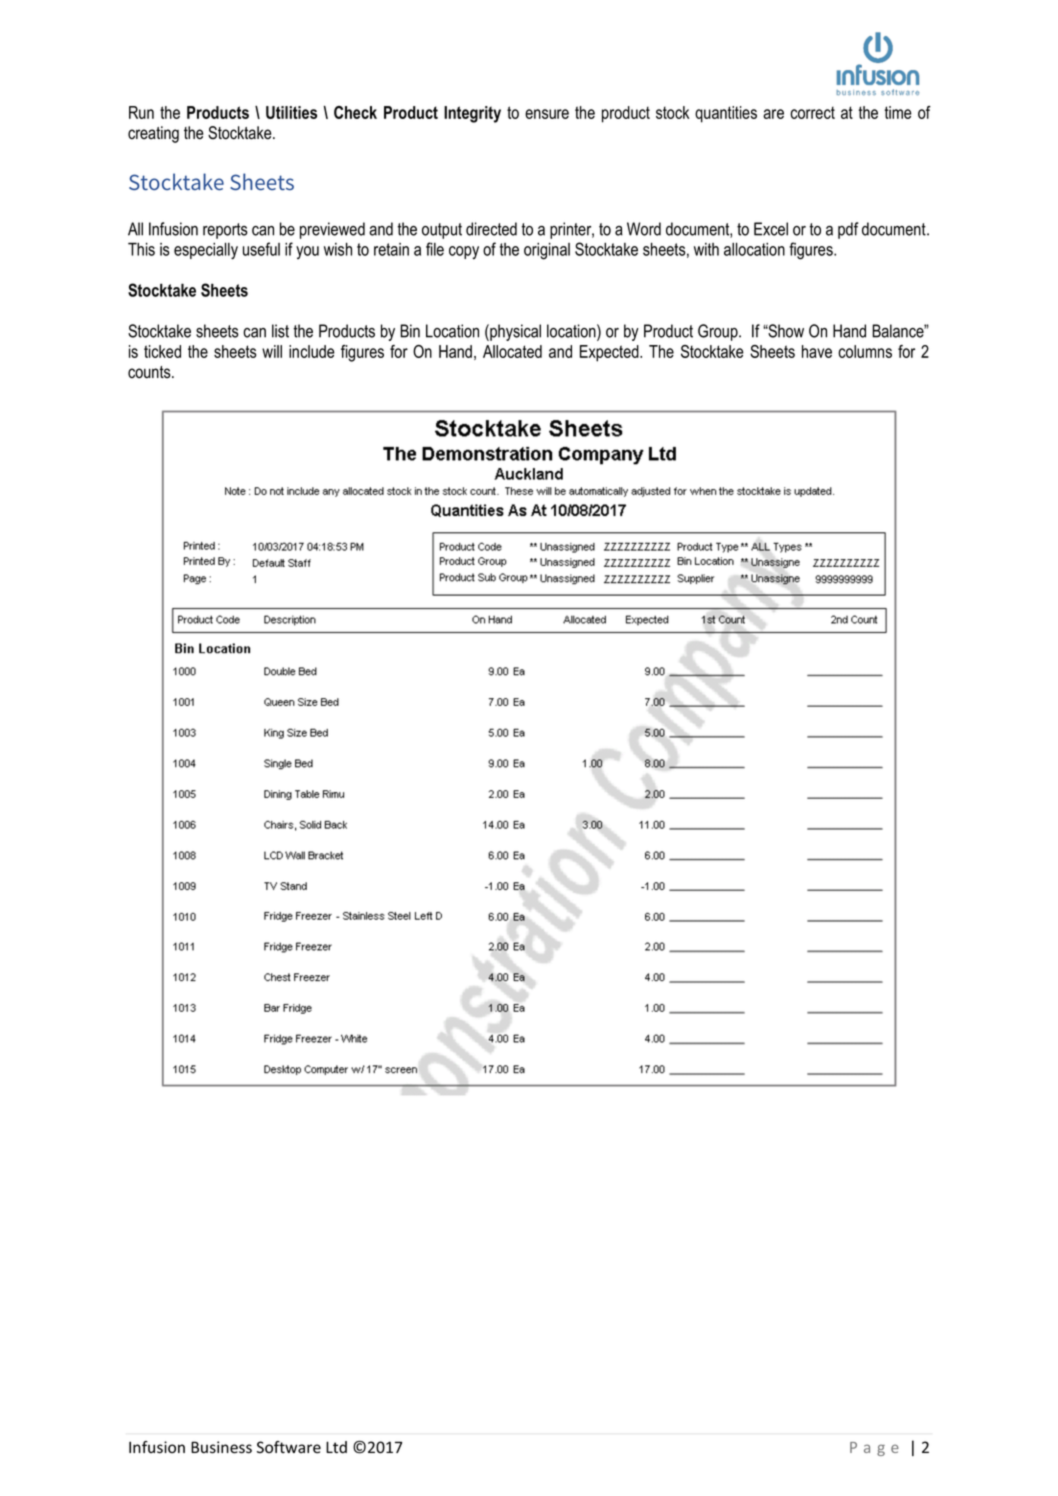  I want to click on ensure, so click(547, 114).
